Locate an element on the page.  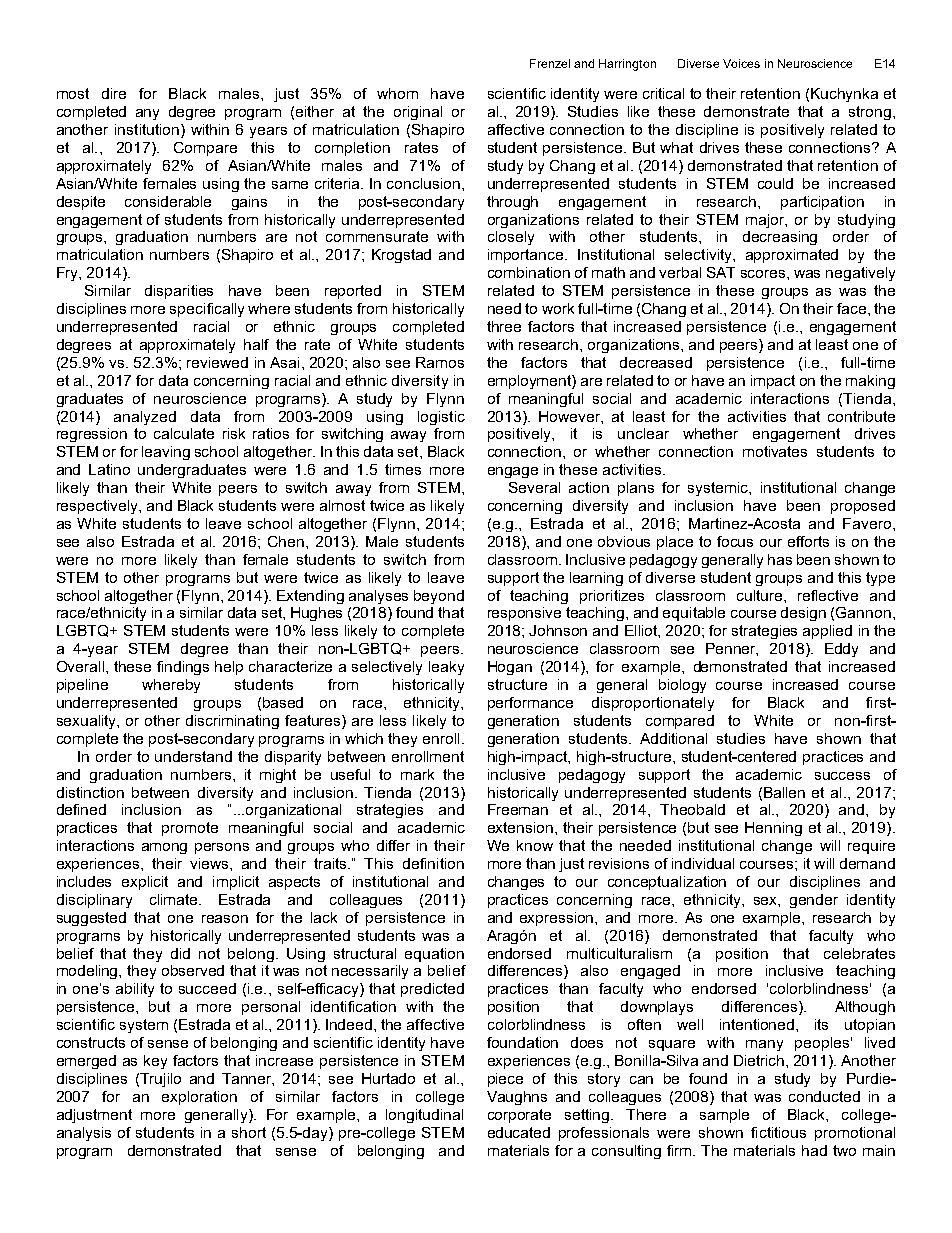
fictitious is located at coordinates (778, 1132).
